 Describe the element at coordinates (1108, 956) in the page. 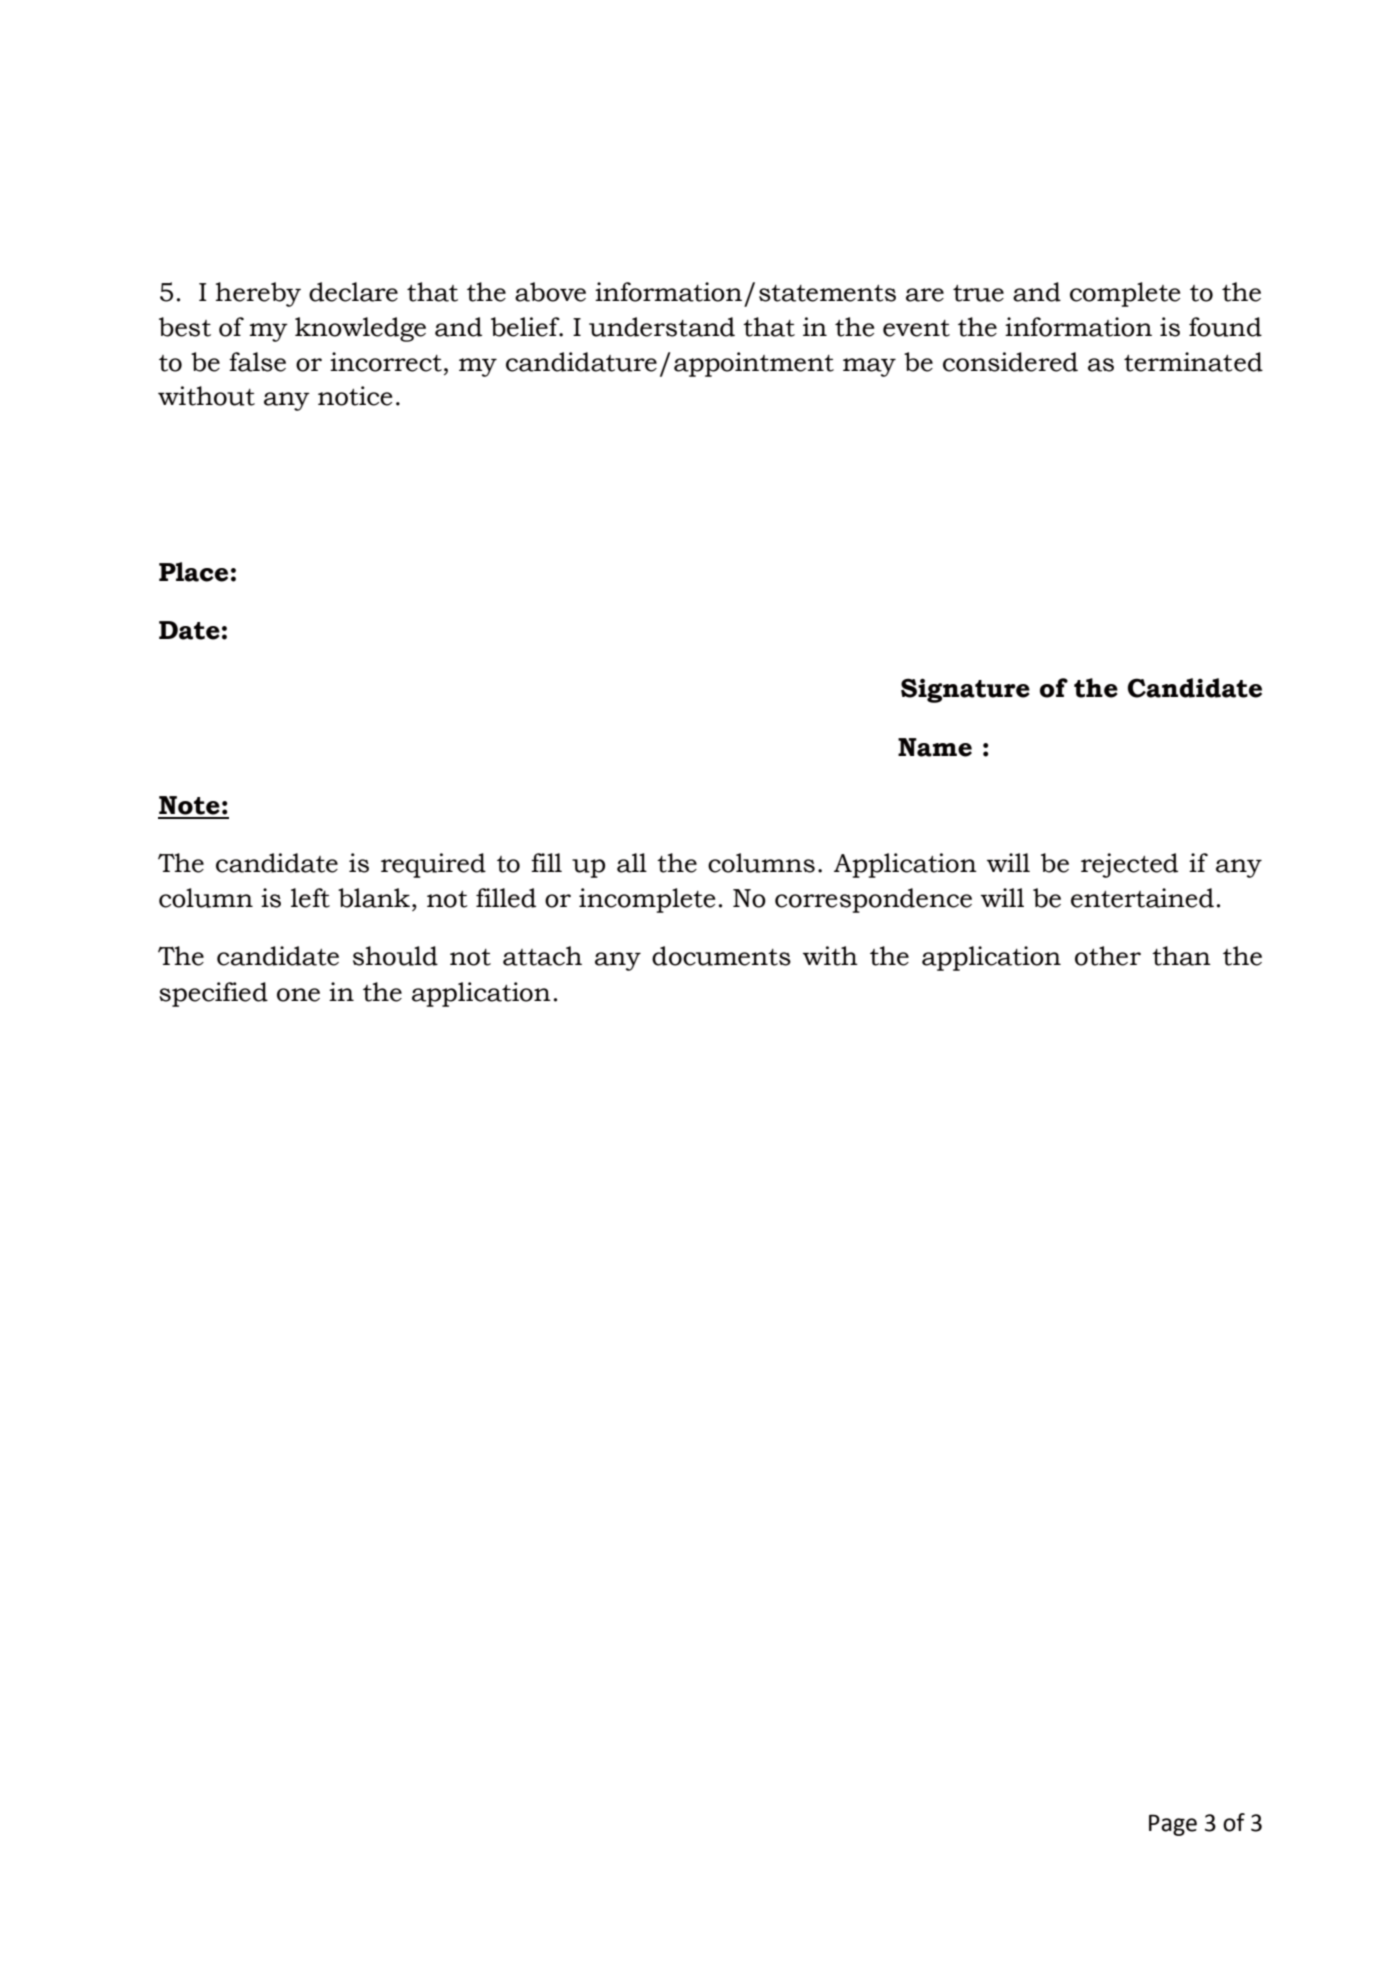

I see `other` at that location.
